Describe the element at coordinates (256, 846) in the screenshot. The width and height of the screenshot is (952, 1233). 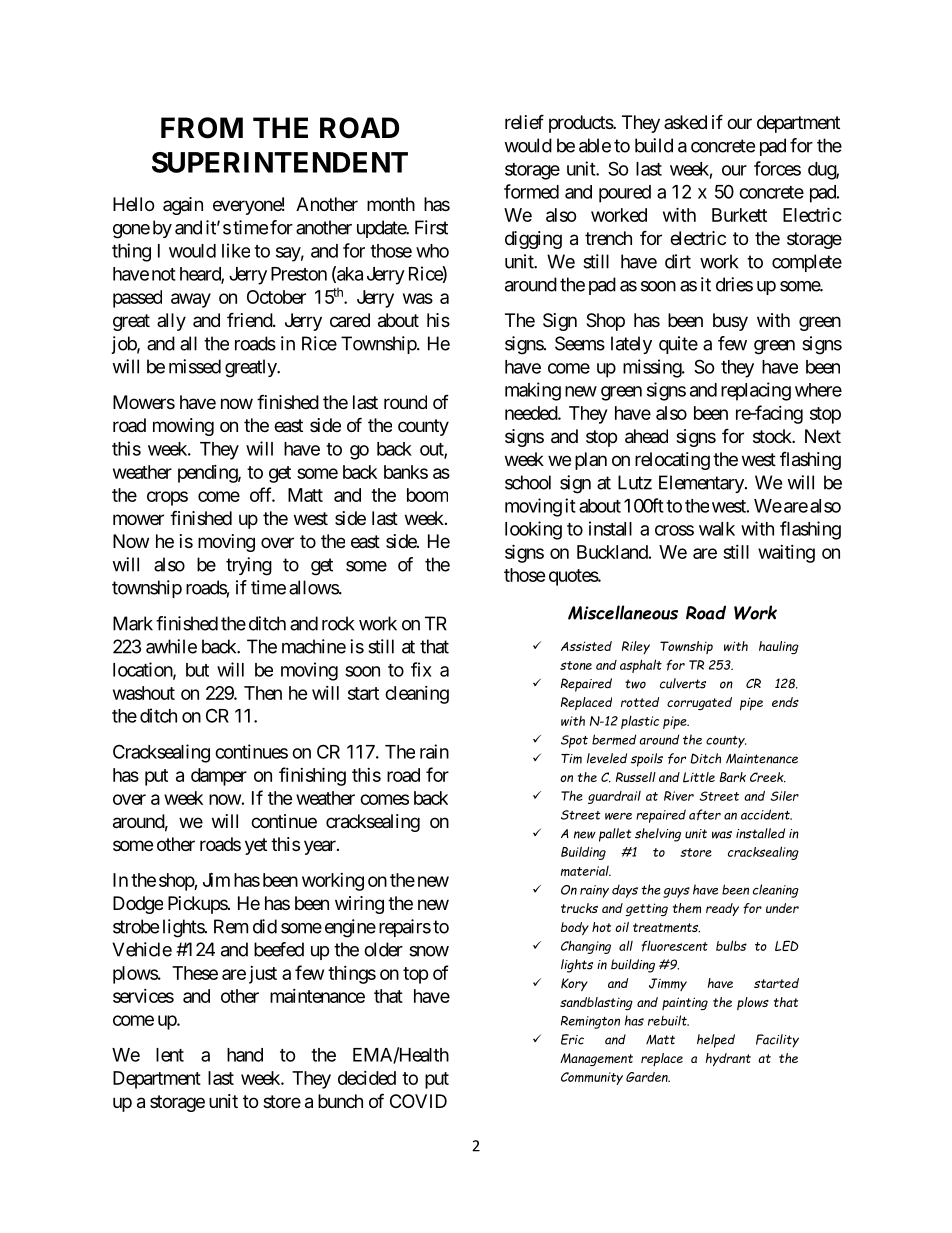
I see `yet` at that location.
